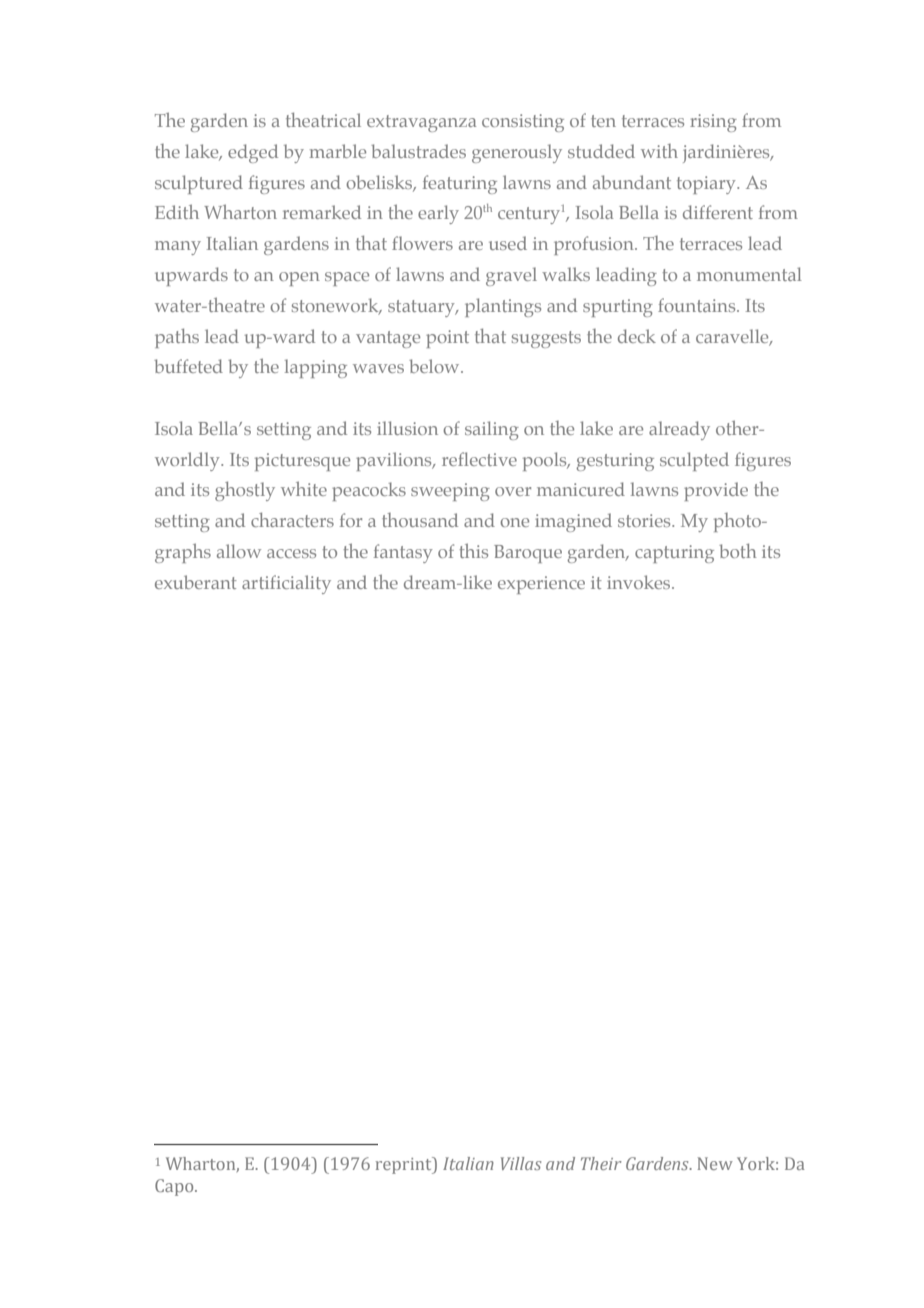 The height and width of the screenshot is (1308, 924). Describe the element at coordinates (640, 582) in the screenshot. I see `invokes` at that location.
